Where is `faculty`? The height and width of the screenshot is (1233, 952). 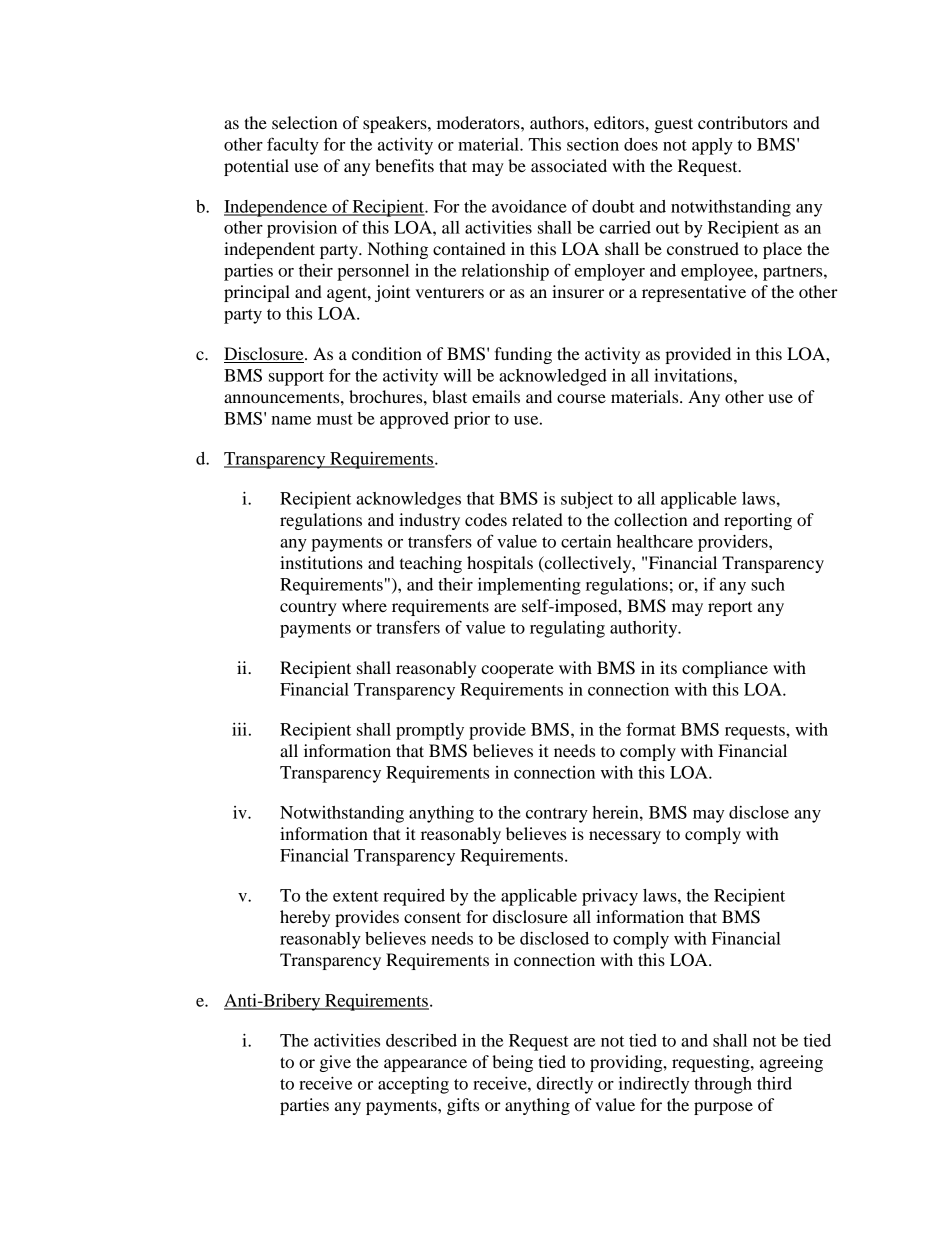
faculty is located at coordinates (293, 146).
